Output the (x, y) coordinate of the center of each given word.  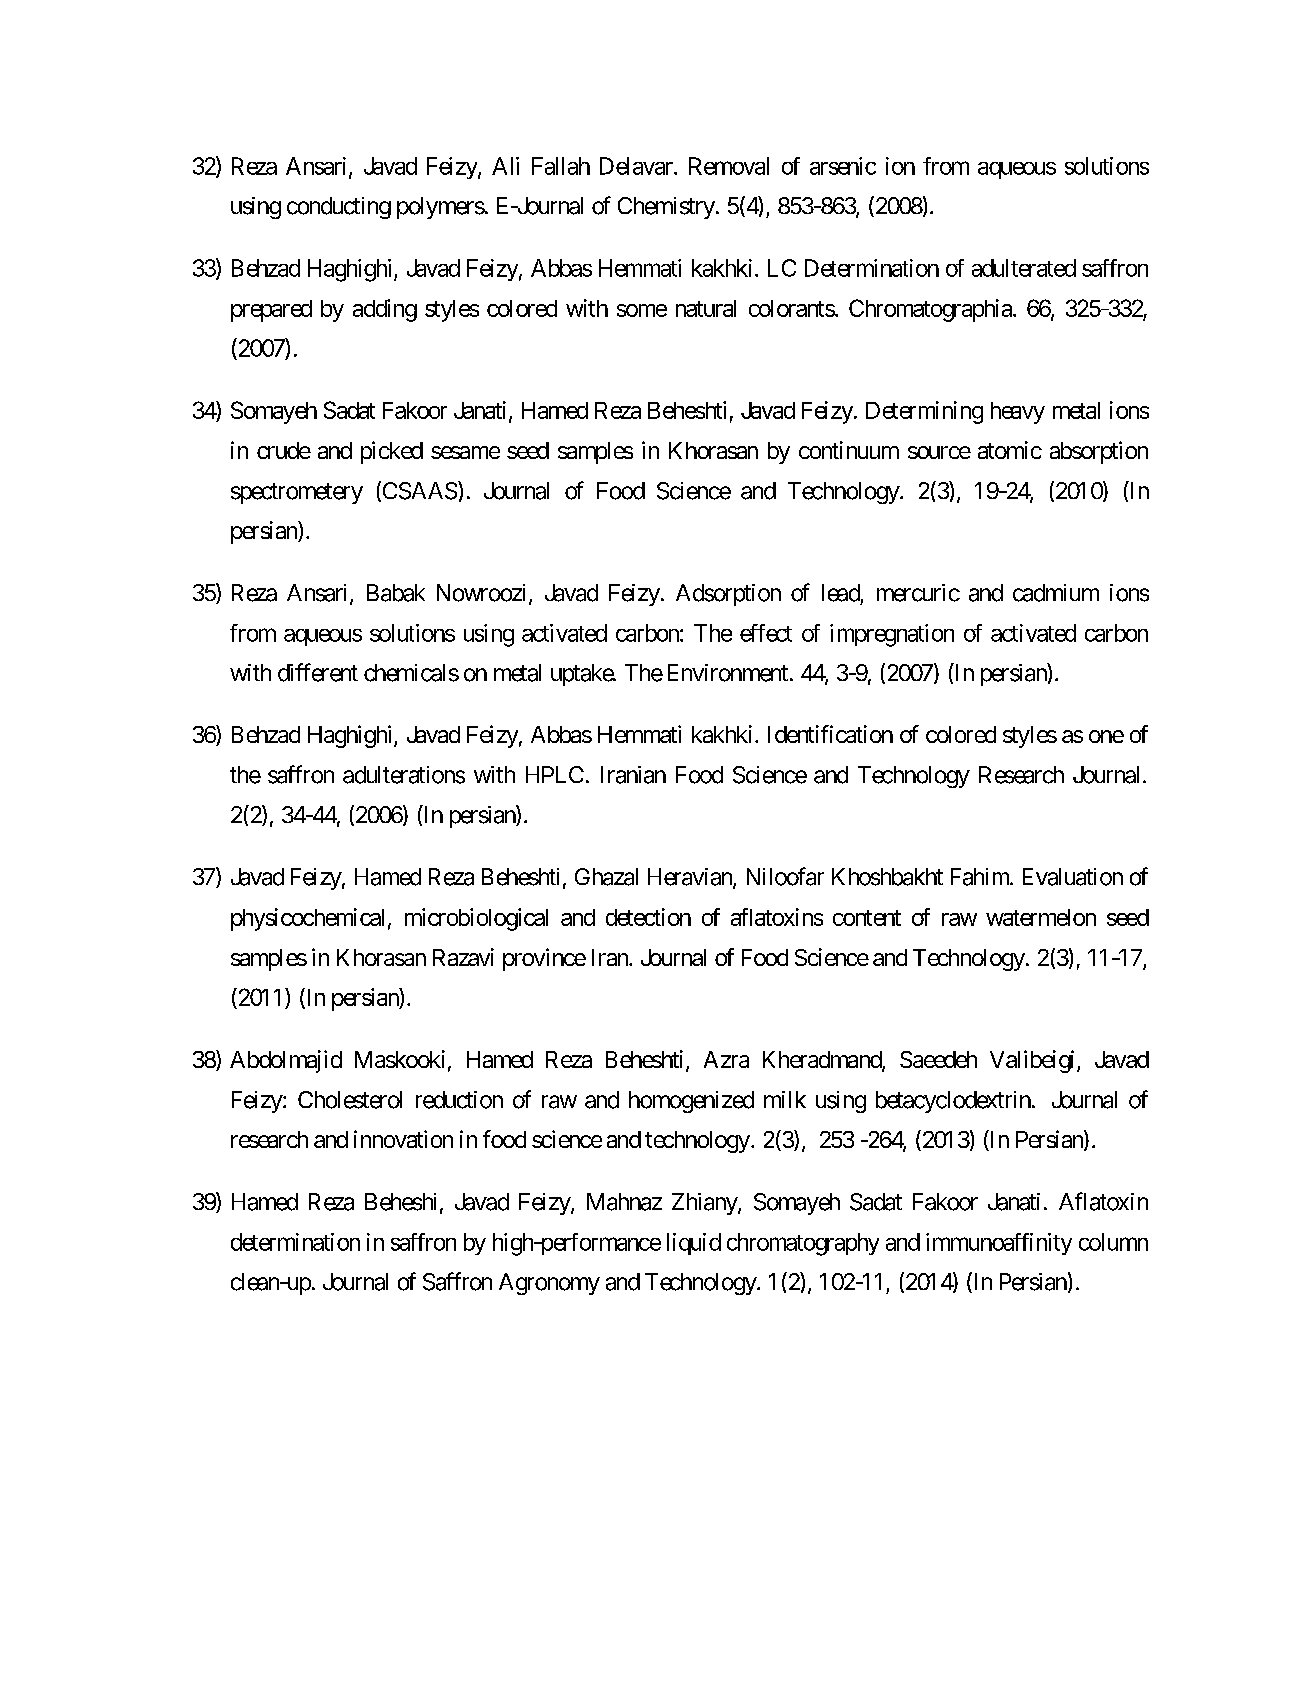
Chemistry (666, 208)
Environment (728, 673)
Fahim (981, 877)
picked (392, 452)
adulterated (1024, 268)
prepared (271, 311)
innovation (403, 1139)
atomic (1010, 450)
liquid (694, 1244)
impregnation (892, 635)
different (318, 672)
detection (648, 917)
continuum (849, 450)
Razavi (463, 957)
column (1113, 1242)
